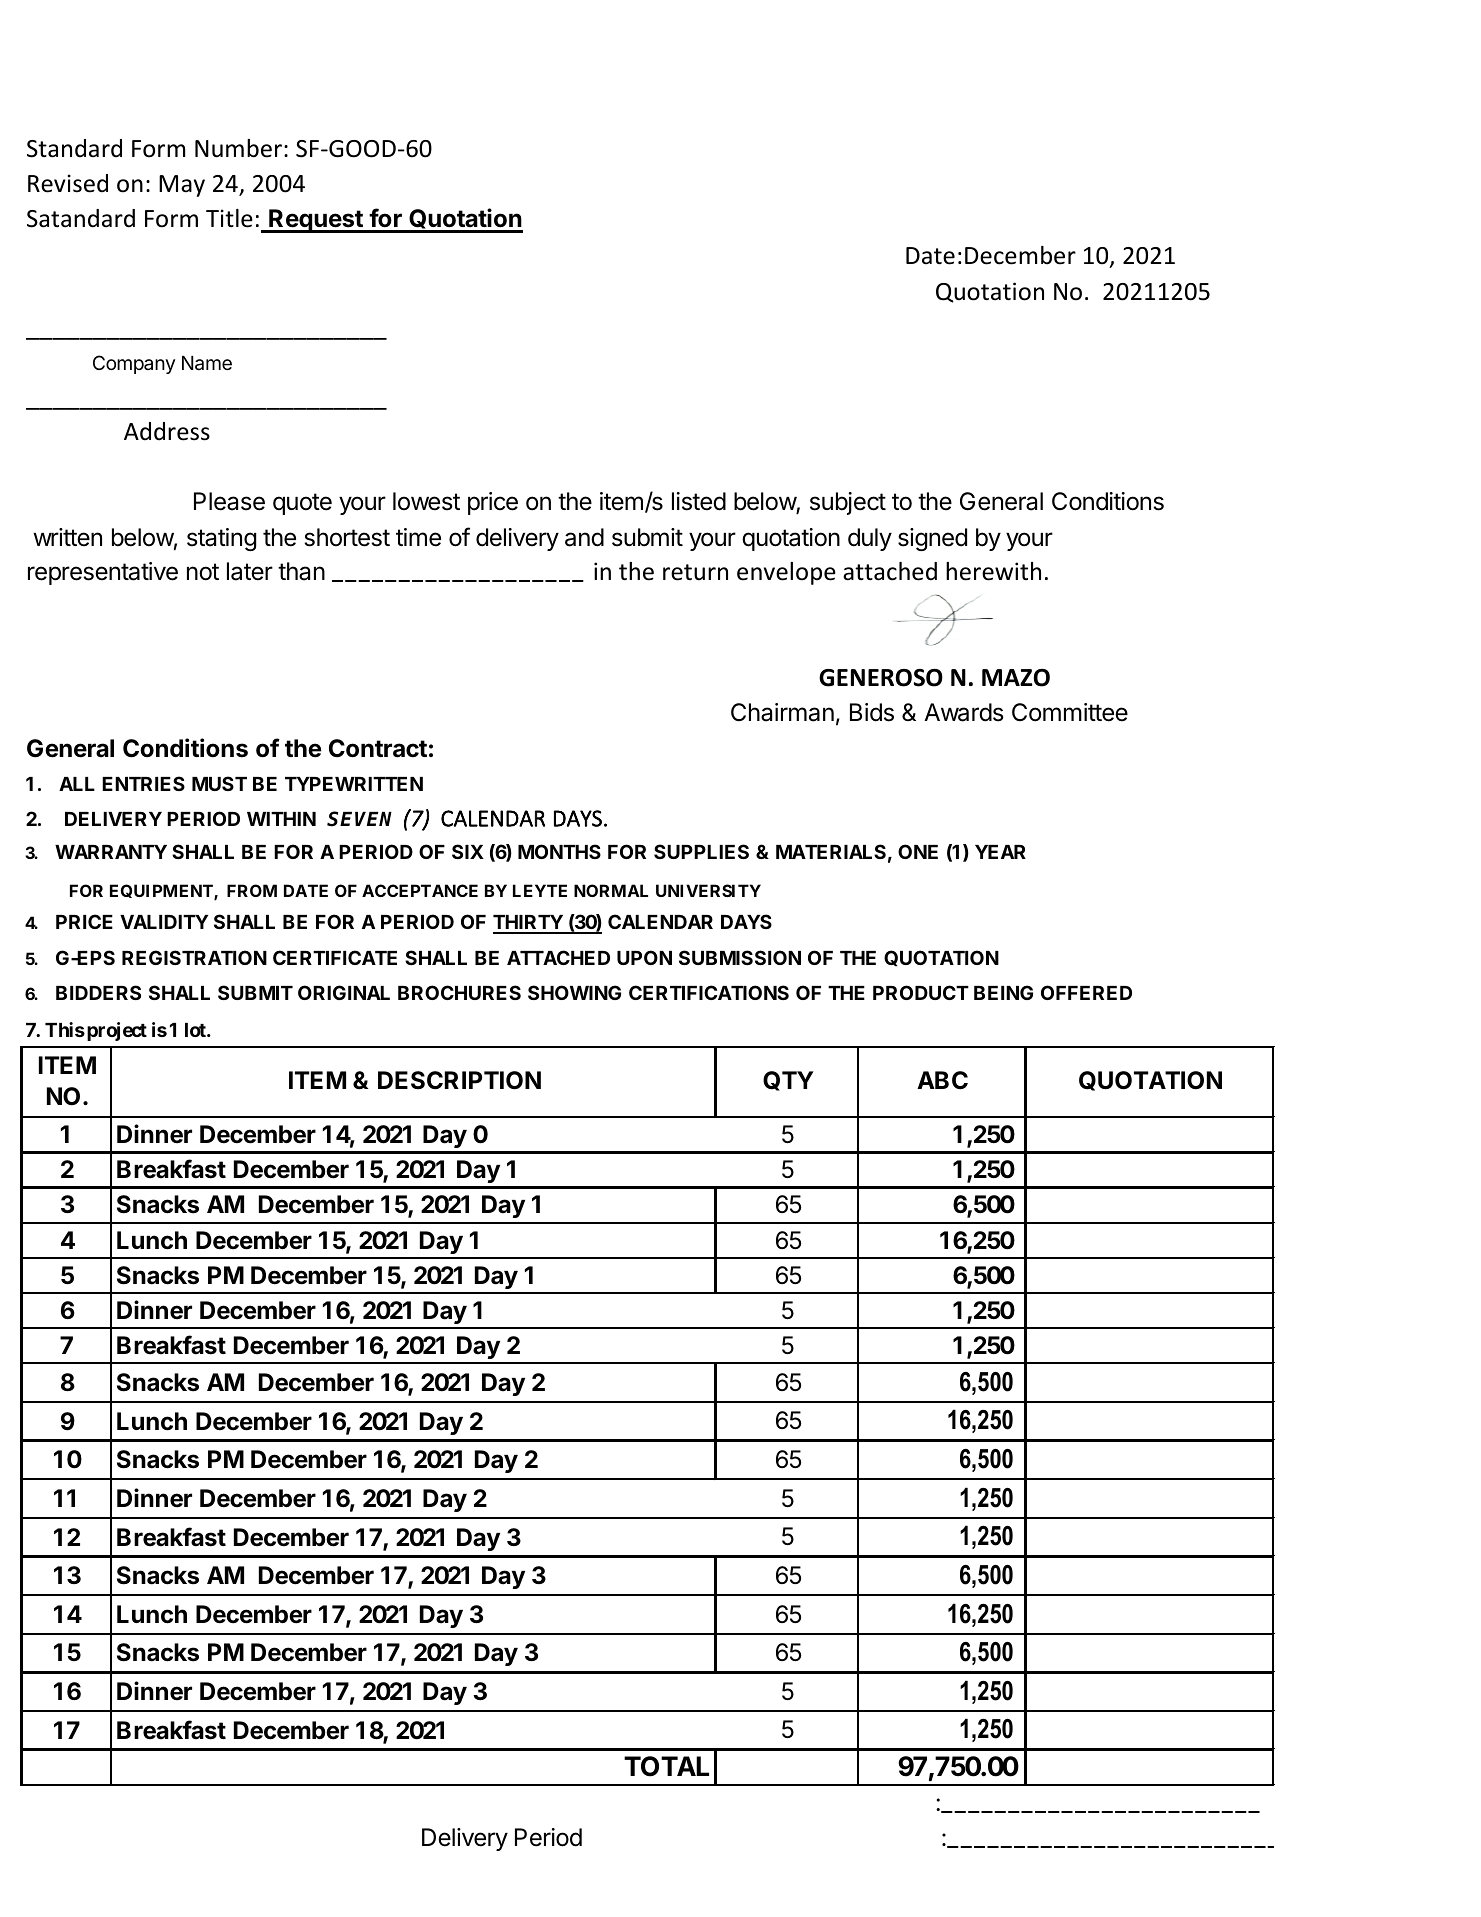 The width and height of the screenshot is (1481, 1917). What do you see at coordinates (666, 1766) in the screenshot?
I see `TOTAL` at bounding box center [666, 1766].
